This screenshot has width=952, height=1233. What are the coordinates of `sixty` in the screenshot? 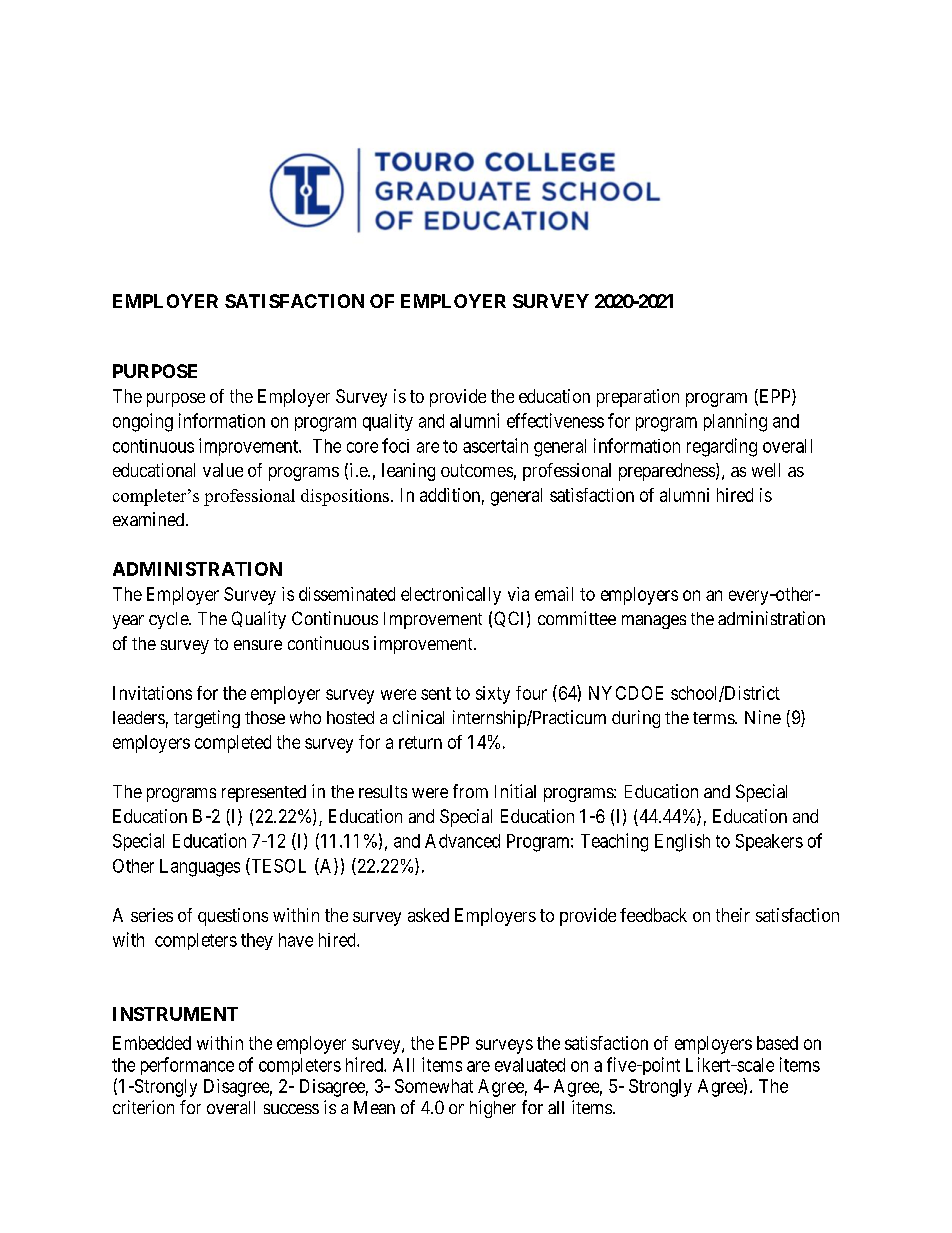 It's located at (493, 695).
